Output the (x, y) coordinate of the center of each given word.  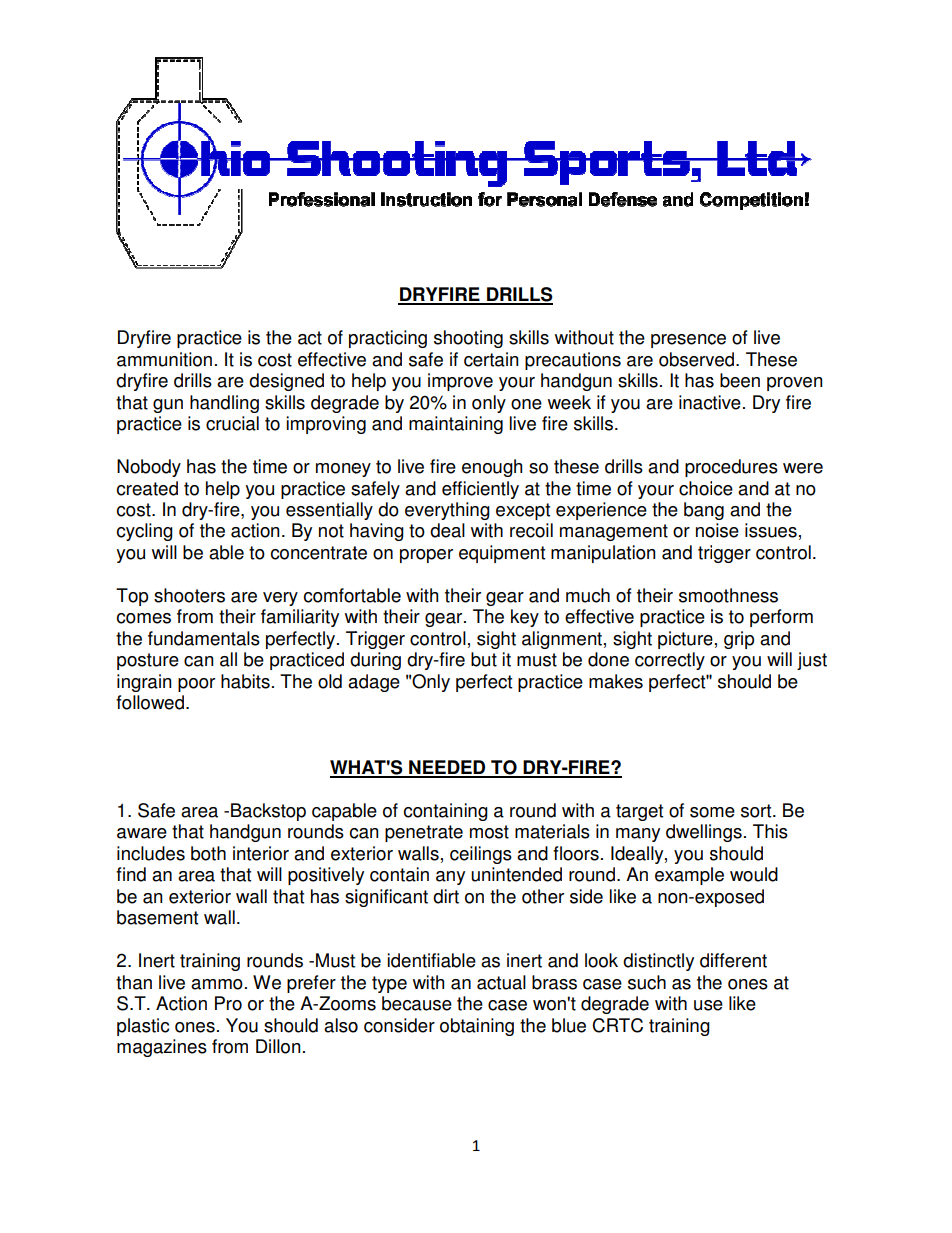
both (208, 853)
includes (151, 853)
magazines (162, 1048)
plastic (143, 1027)
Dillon (278, 1046)
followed (150, 702)
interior (261, 853)
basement (157, 917)
